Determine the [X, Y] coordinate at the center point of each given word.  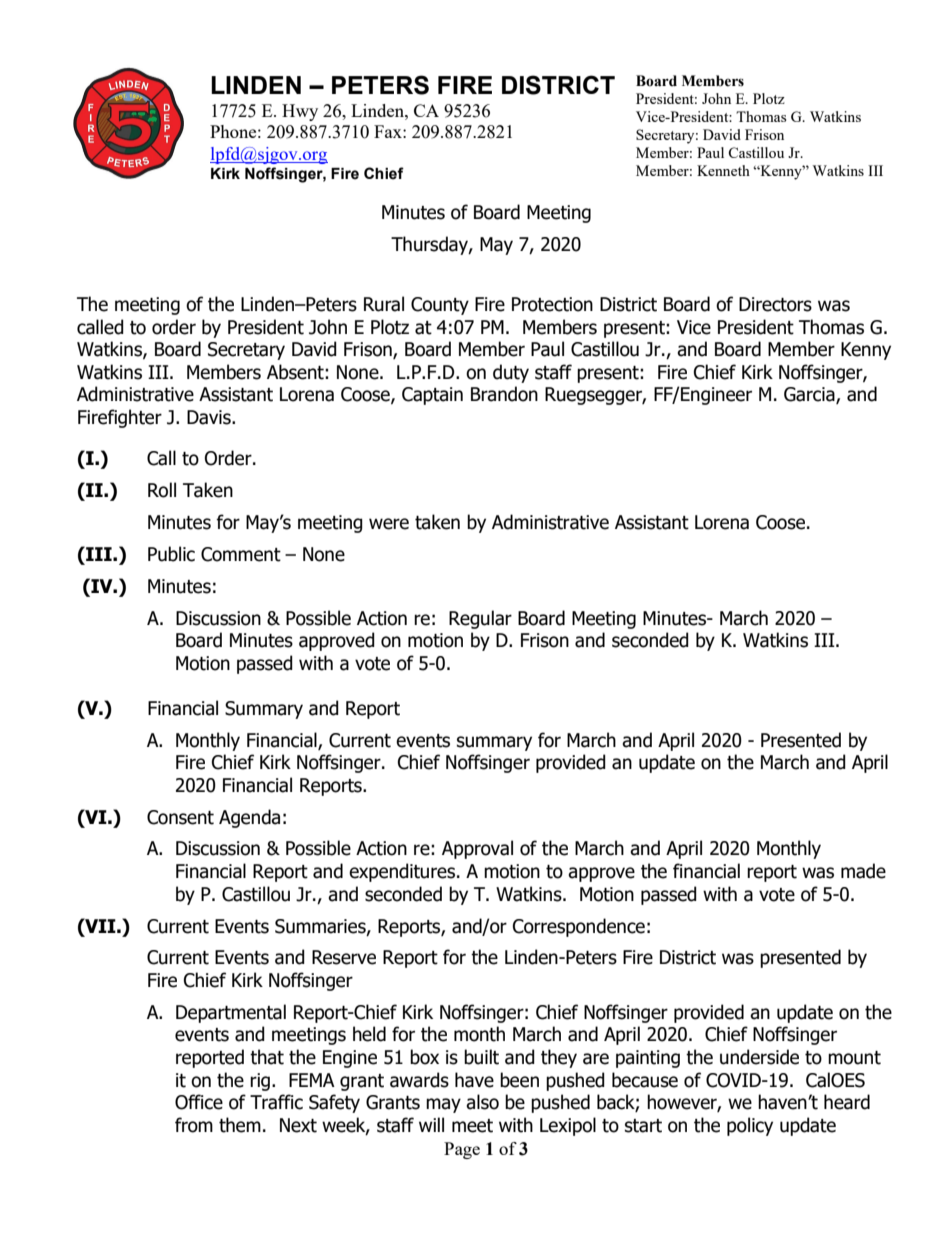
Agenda [249, 818]
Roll [162, 490]
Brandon [504, 394]
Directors [775, 304]
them [240, 1125]
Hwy [300, 112]
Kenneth [723, 170]
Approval [477, 849]
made [863, 871]
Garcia [810, 395]
